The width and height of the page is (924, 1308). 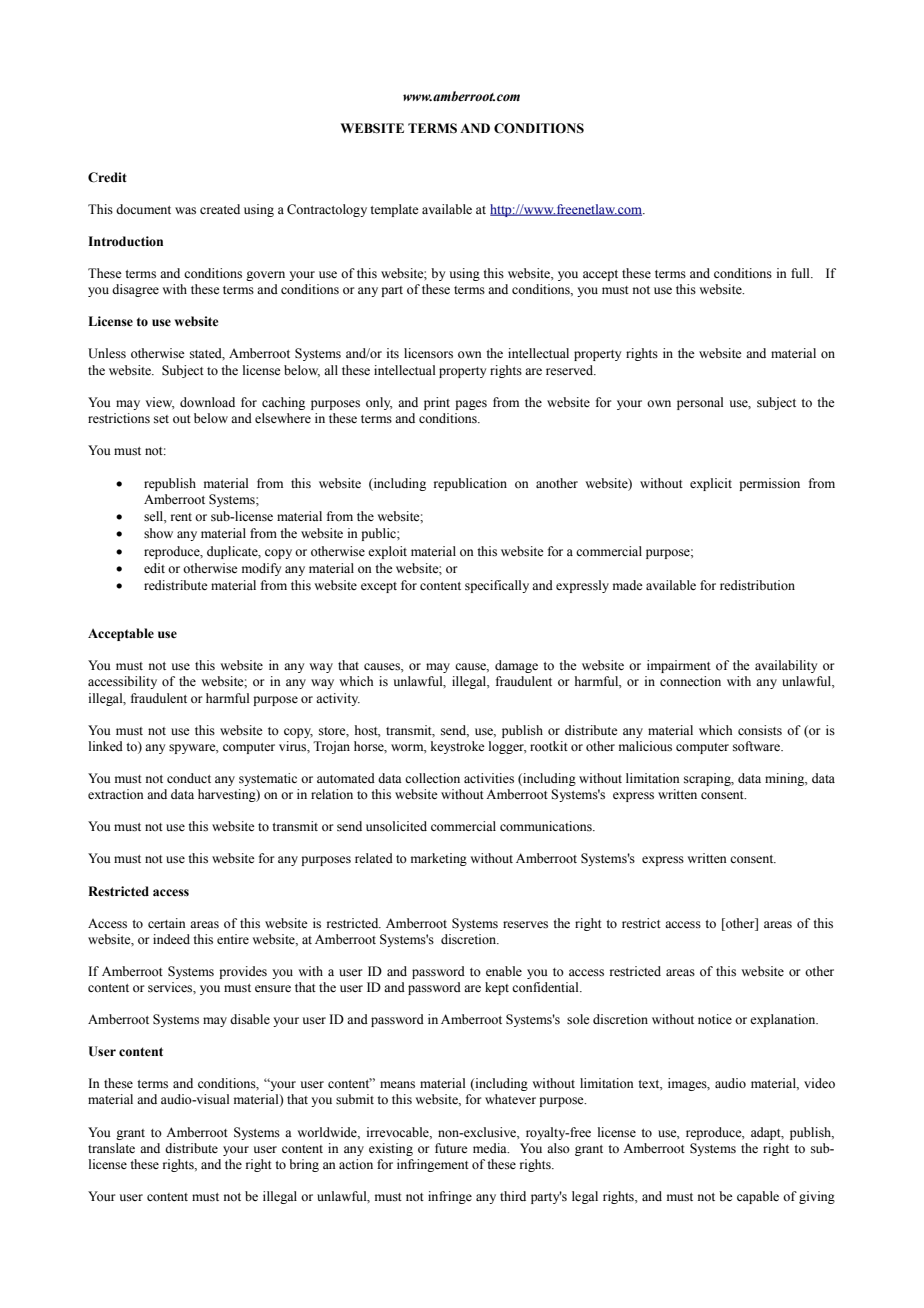 What do you see at coordinates (715, 1019) in the page?
I see `notice` at bounding box center [715, 1019].
